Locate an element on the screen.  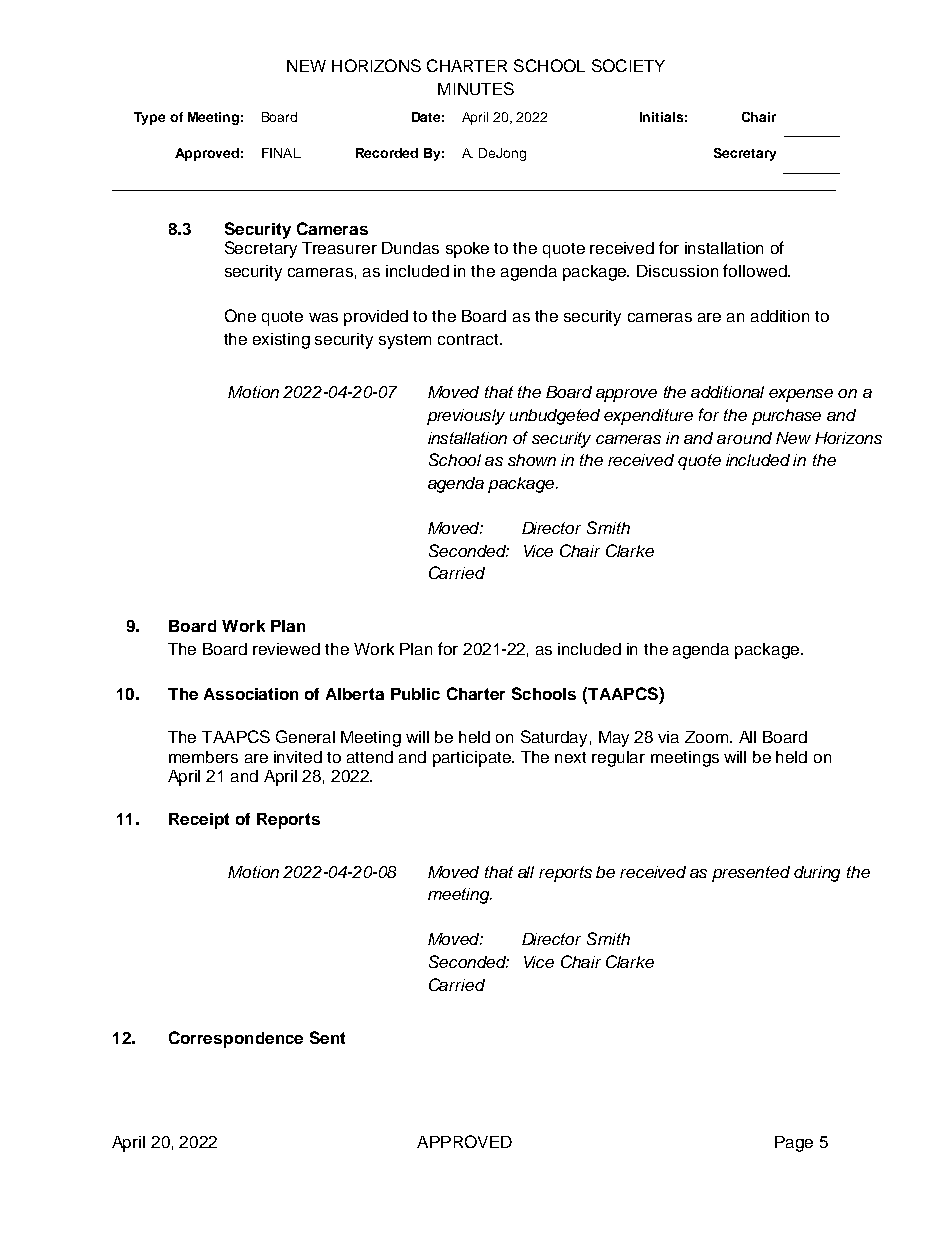
SOCIETY is located at coordinates (628, 65).
